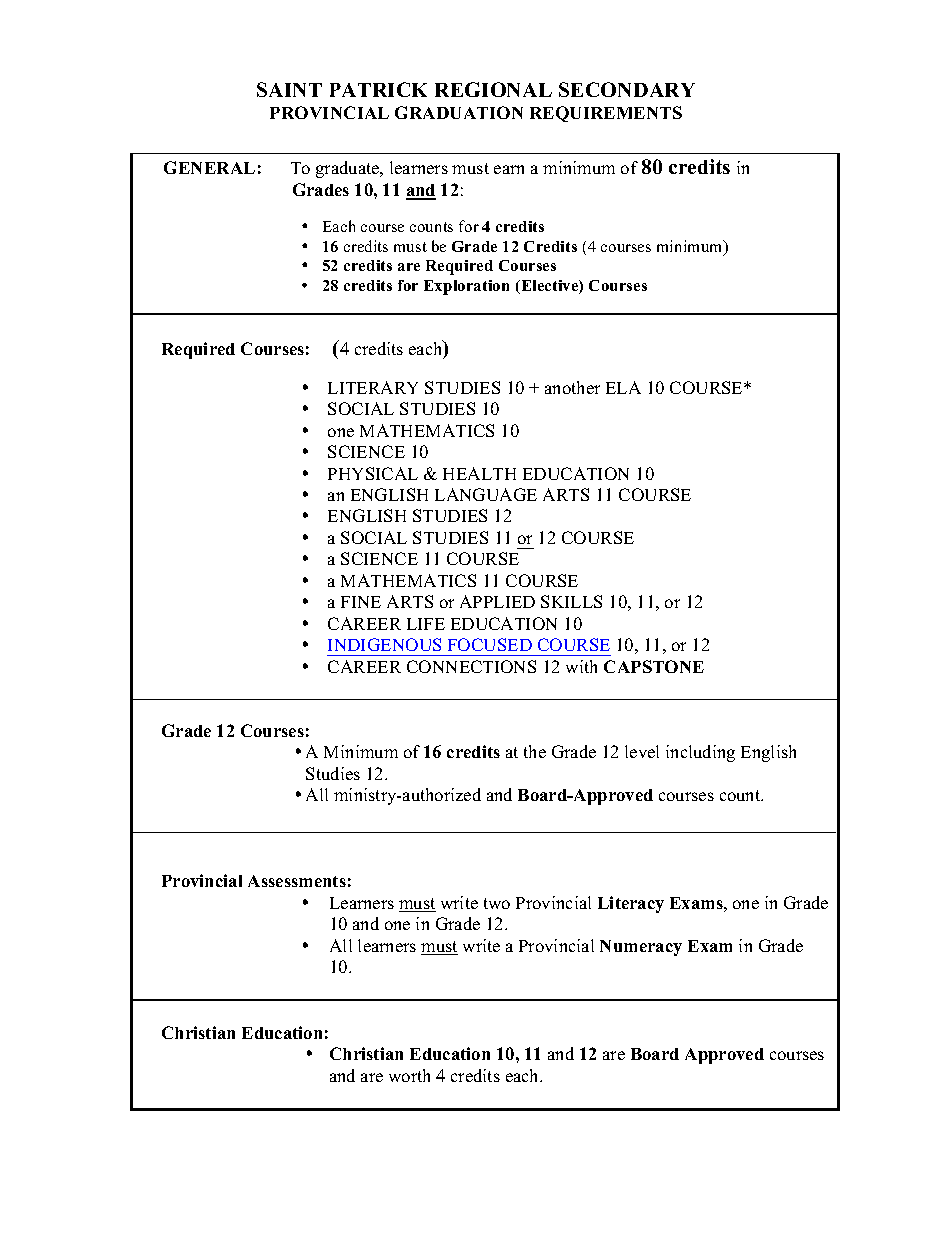 The image size is (952, 1233). I want to click on SKILLS, so click(571, 601).
